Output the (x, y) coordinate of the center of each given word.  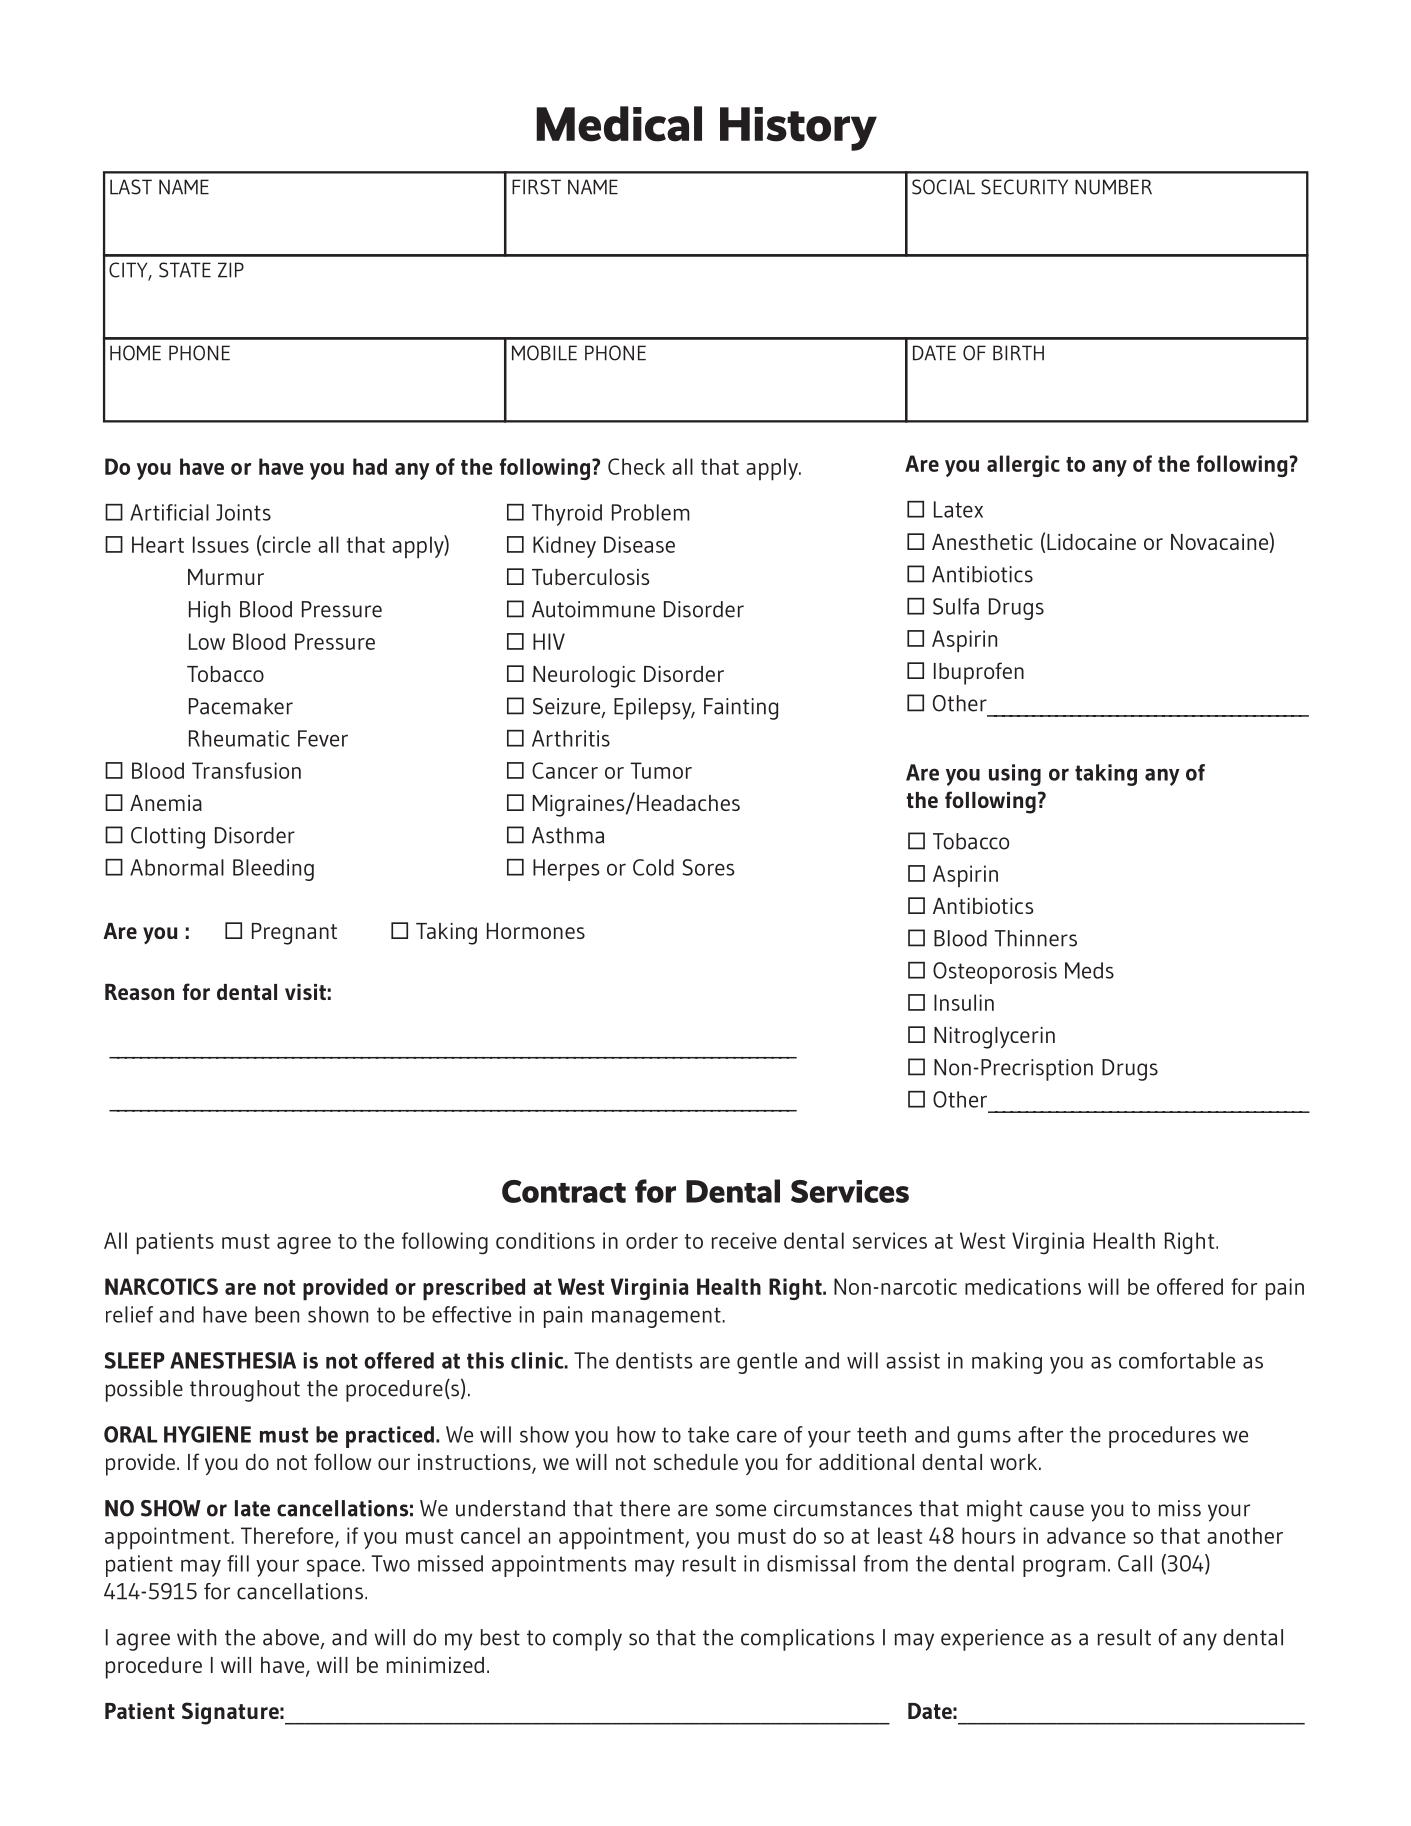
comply (587, 1640)
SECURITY (1024, 187)
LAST (131, 187)
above (291, 1637)
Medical (619, 124)
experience (992, 1640)
